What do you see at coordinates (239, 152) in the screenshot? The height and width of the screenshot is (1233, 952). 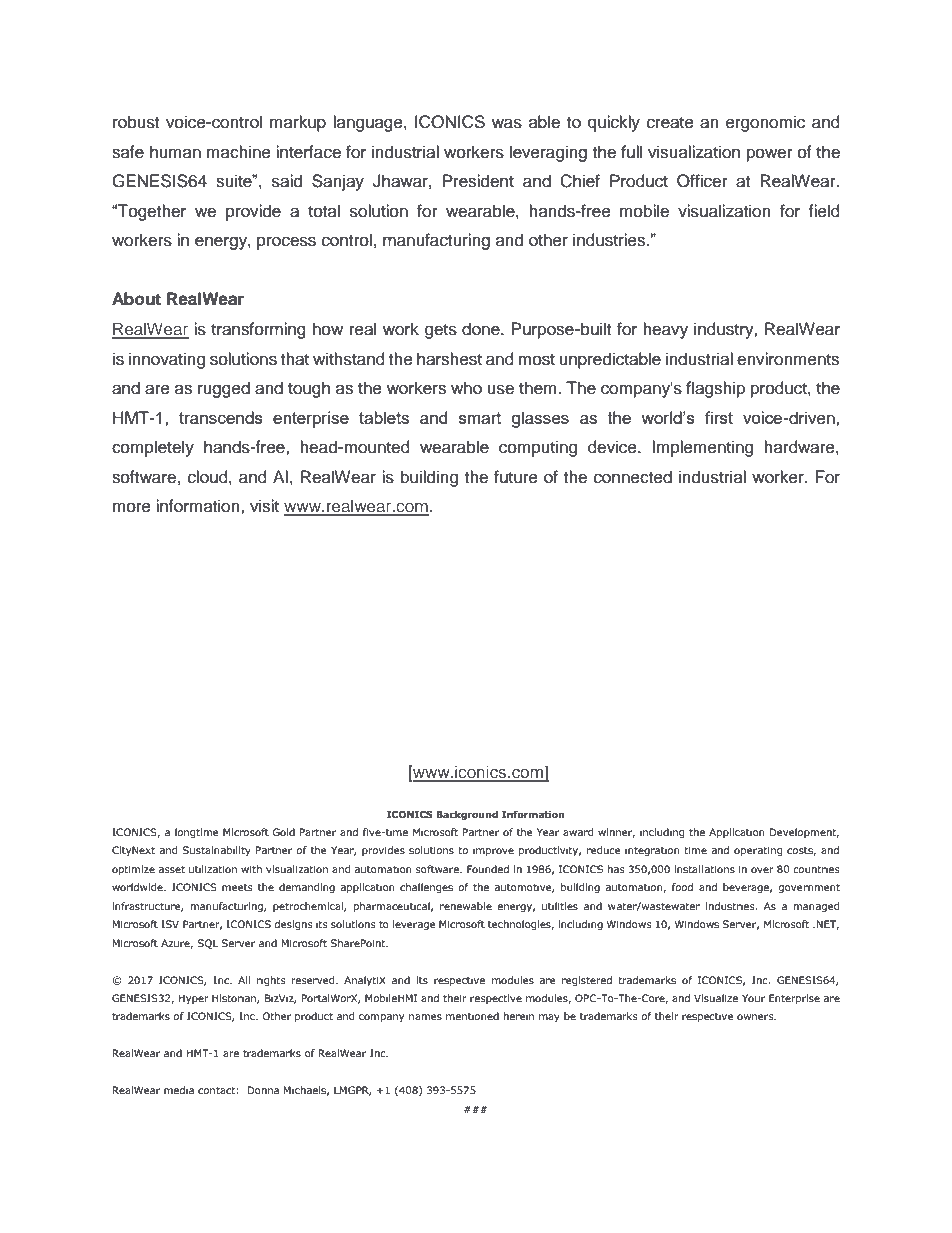 I see `machine` at bounding box center [239, 152].
